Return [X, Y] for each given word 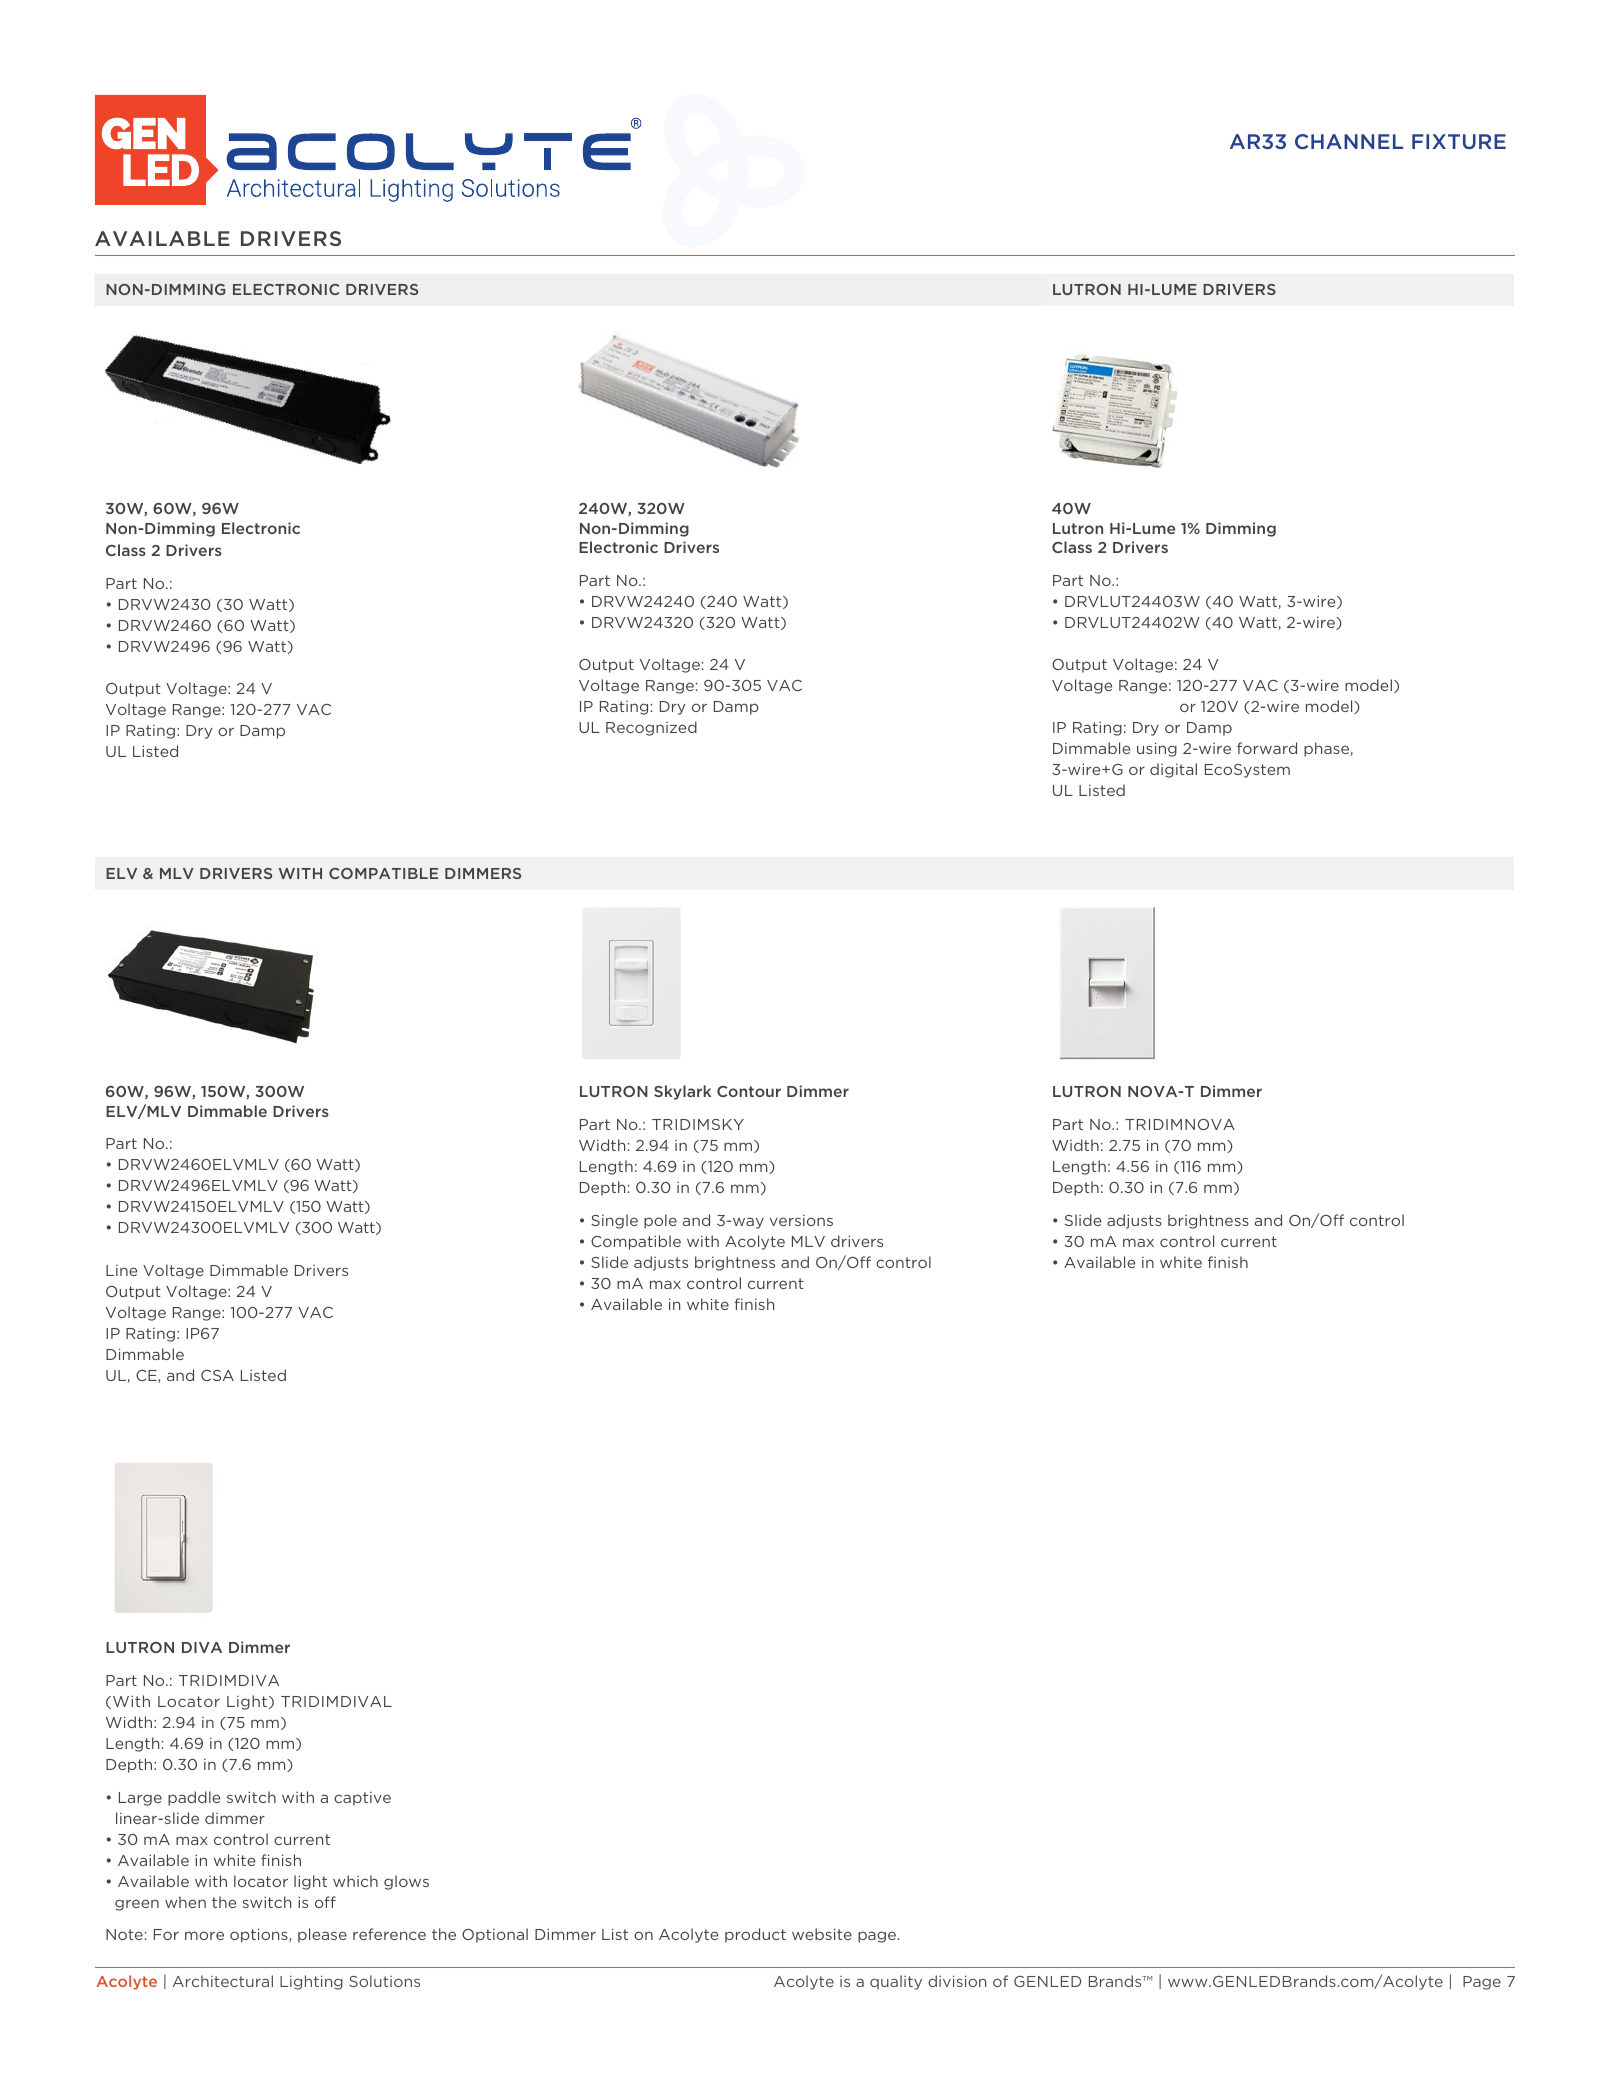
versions [801, 1220]
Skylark [682, 1092]
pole [660, 1221]
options [260, 1935]
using [1157, 749]
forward [1267, 748]
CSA [217, 1375]
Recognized [651, 728]
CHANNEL [1349, 141]
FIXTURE [1459, 141]
